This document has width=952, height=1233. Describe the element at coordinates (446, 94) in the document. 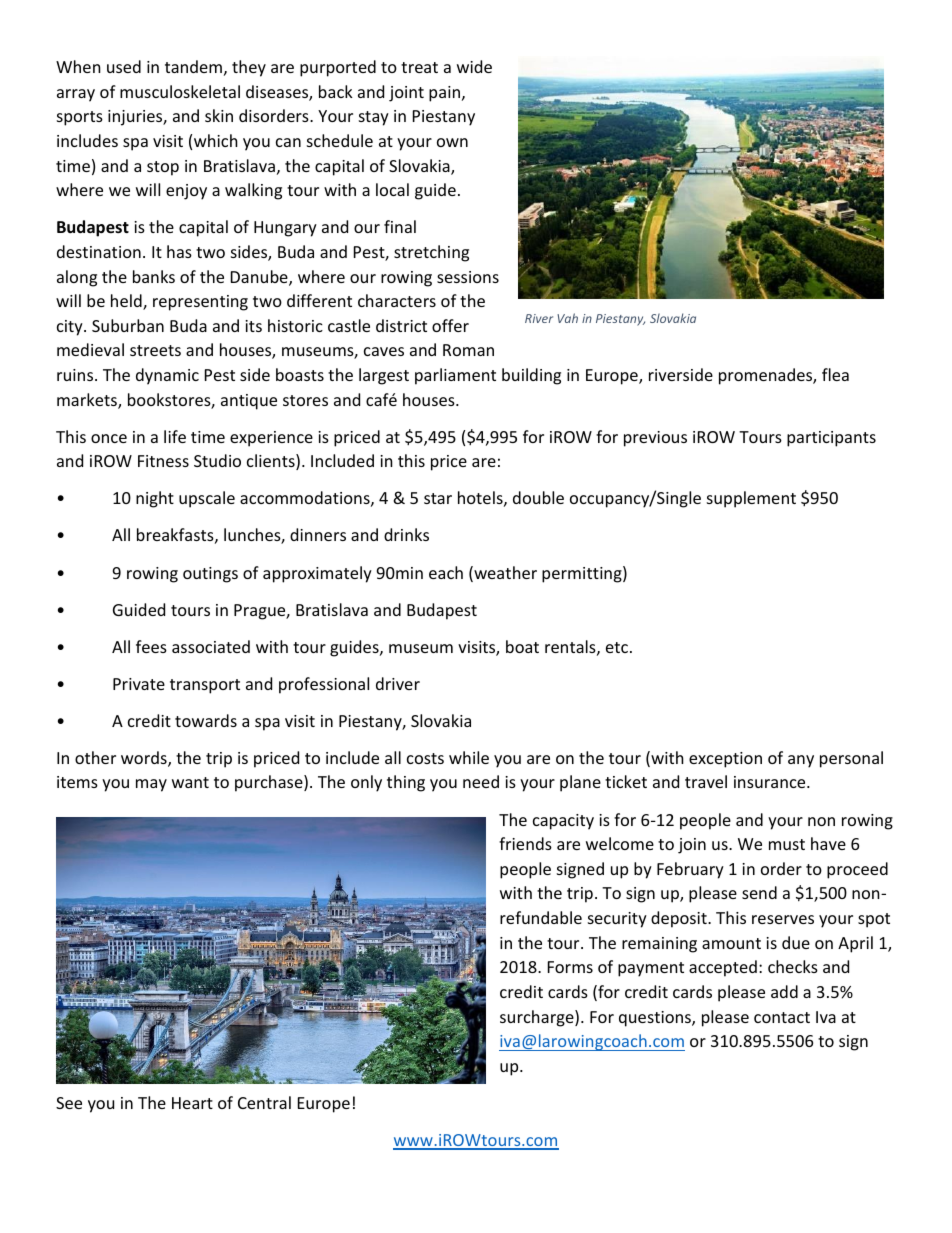

I see `pain` at that location.
